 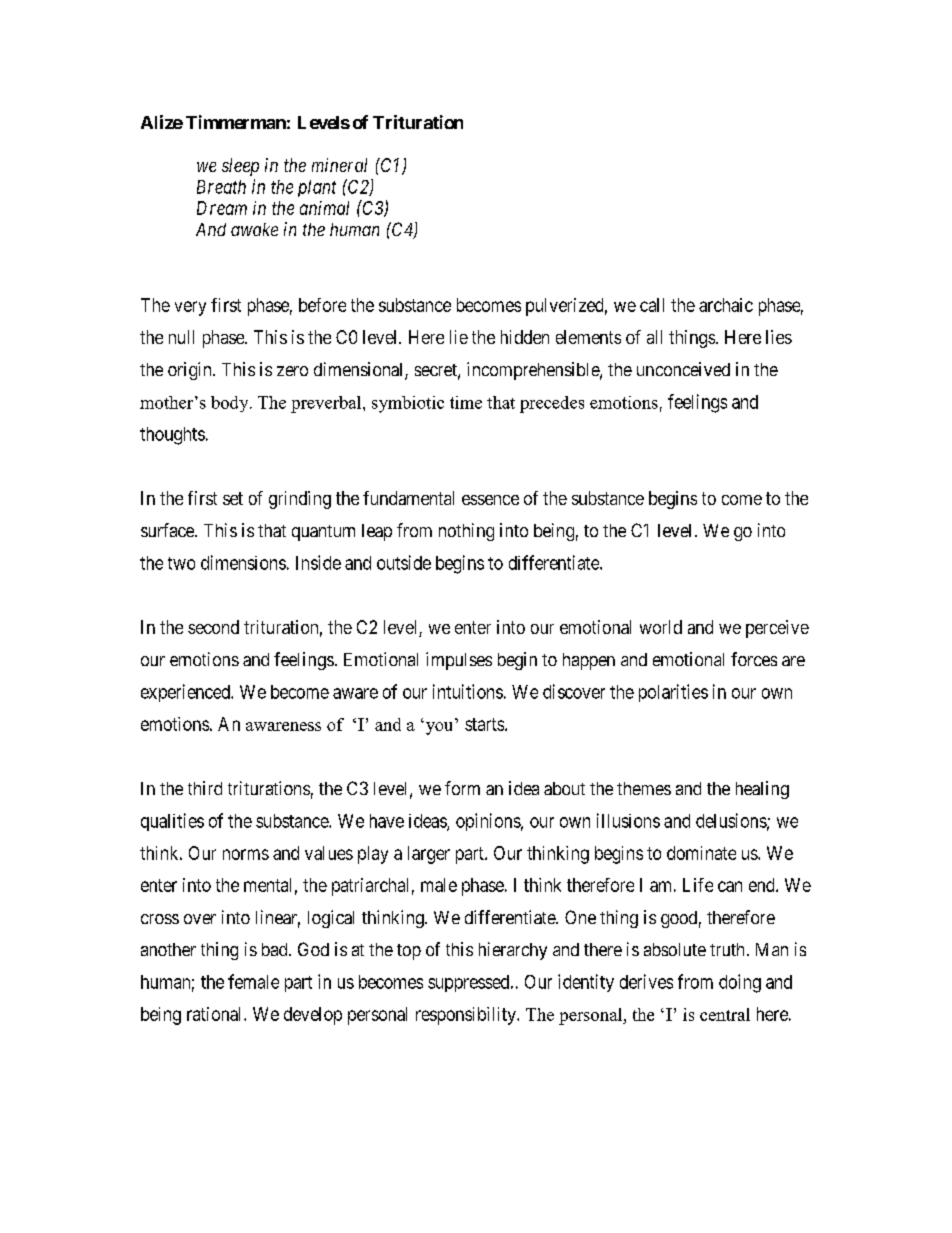 What do you see at coordinates (216, 1014) in the document?
I see `rational` at bounding box center [216, 1014].
